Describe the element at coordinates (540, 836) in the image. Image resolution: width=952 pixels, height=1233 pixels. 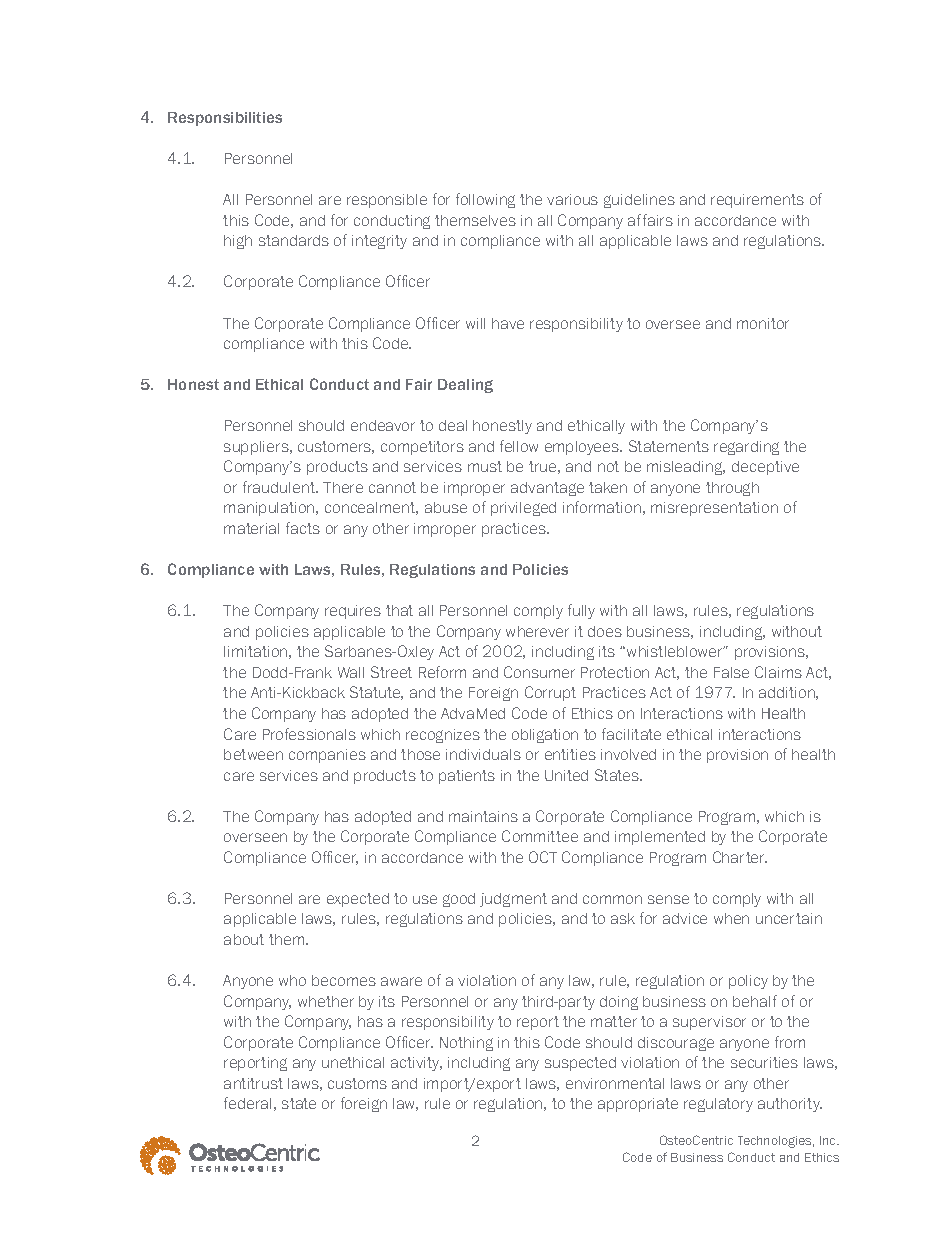
I see `Committee` at that location.
